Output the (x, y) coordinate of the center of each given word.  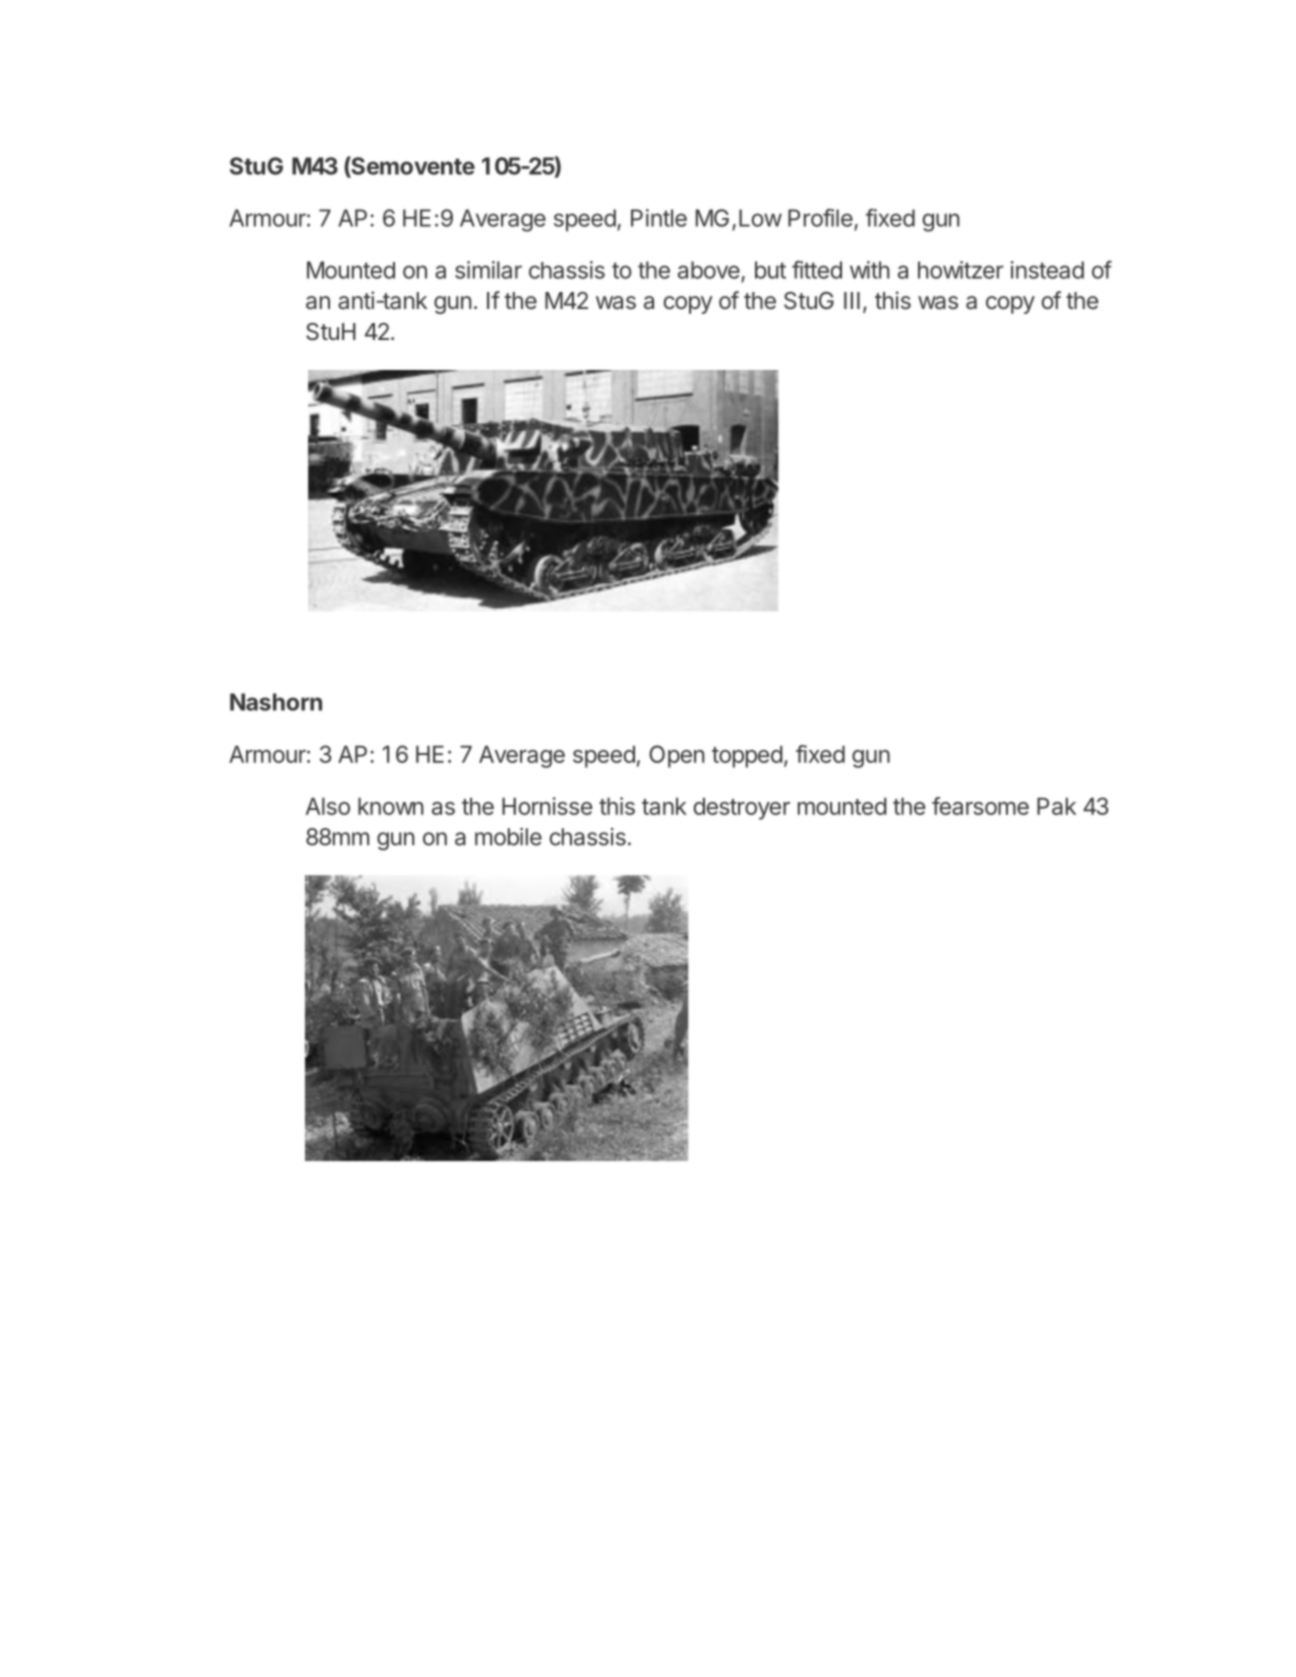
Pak (1056, 806)
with (870, 270)
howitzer (961, 270)
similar (488, 270)
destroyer (741, 808)
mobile (508, 837)
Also (328, 806)
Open (677, 756)
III (852, 300)
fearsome (980, 806)
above (709, 270)
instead (1047, 270)
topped (747, 756)
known (391, 806)
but (770, 270)
